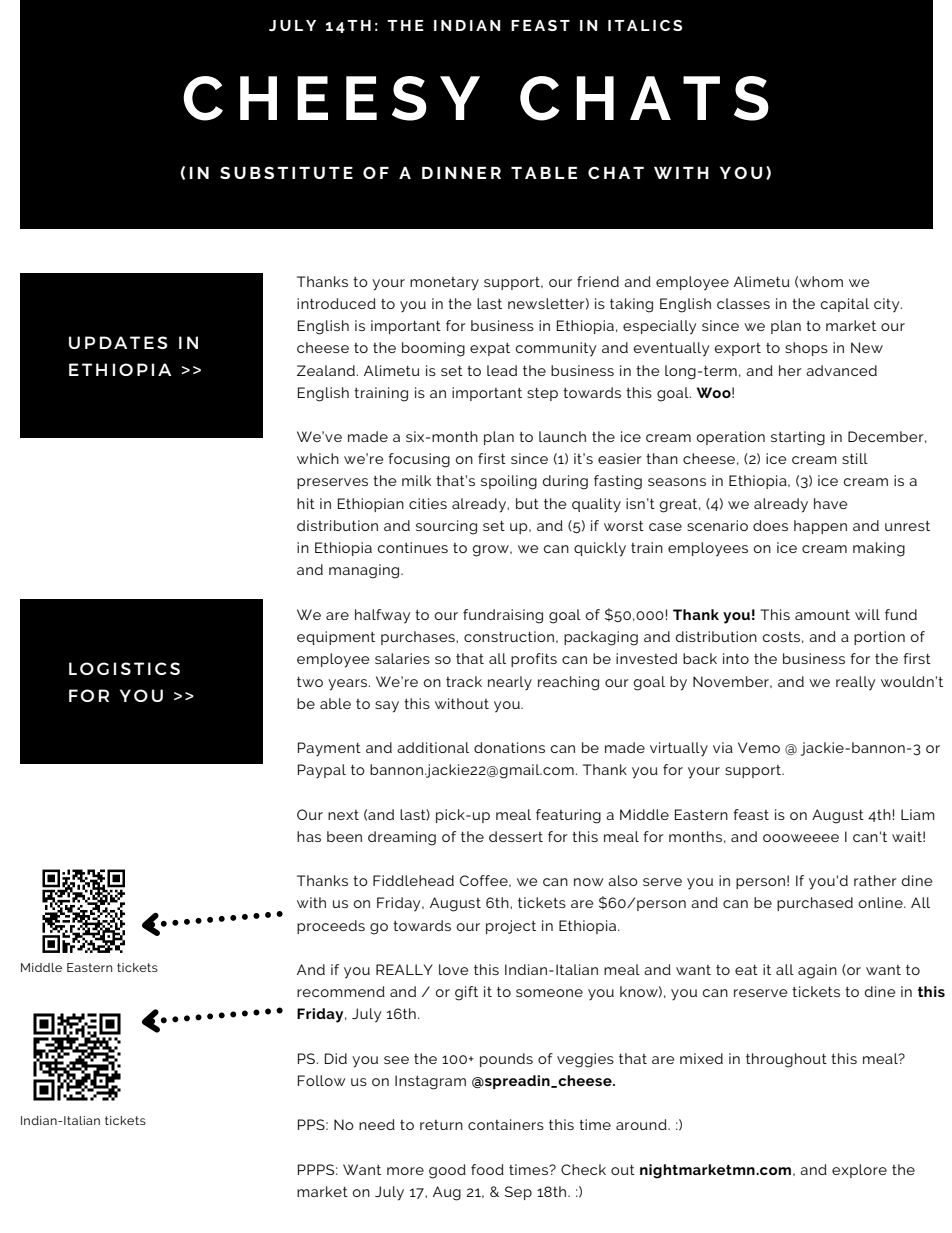 Image resolution: width=952 pixels, height=1233 pixels. Describe the element at coordinates (631, 305) in the page. I see `taking` at that location.
